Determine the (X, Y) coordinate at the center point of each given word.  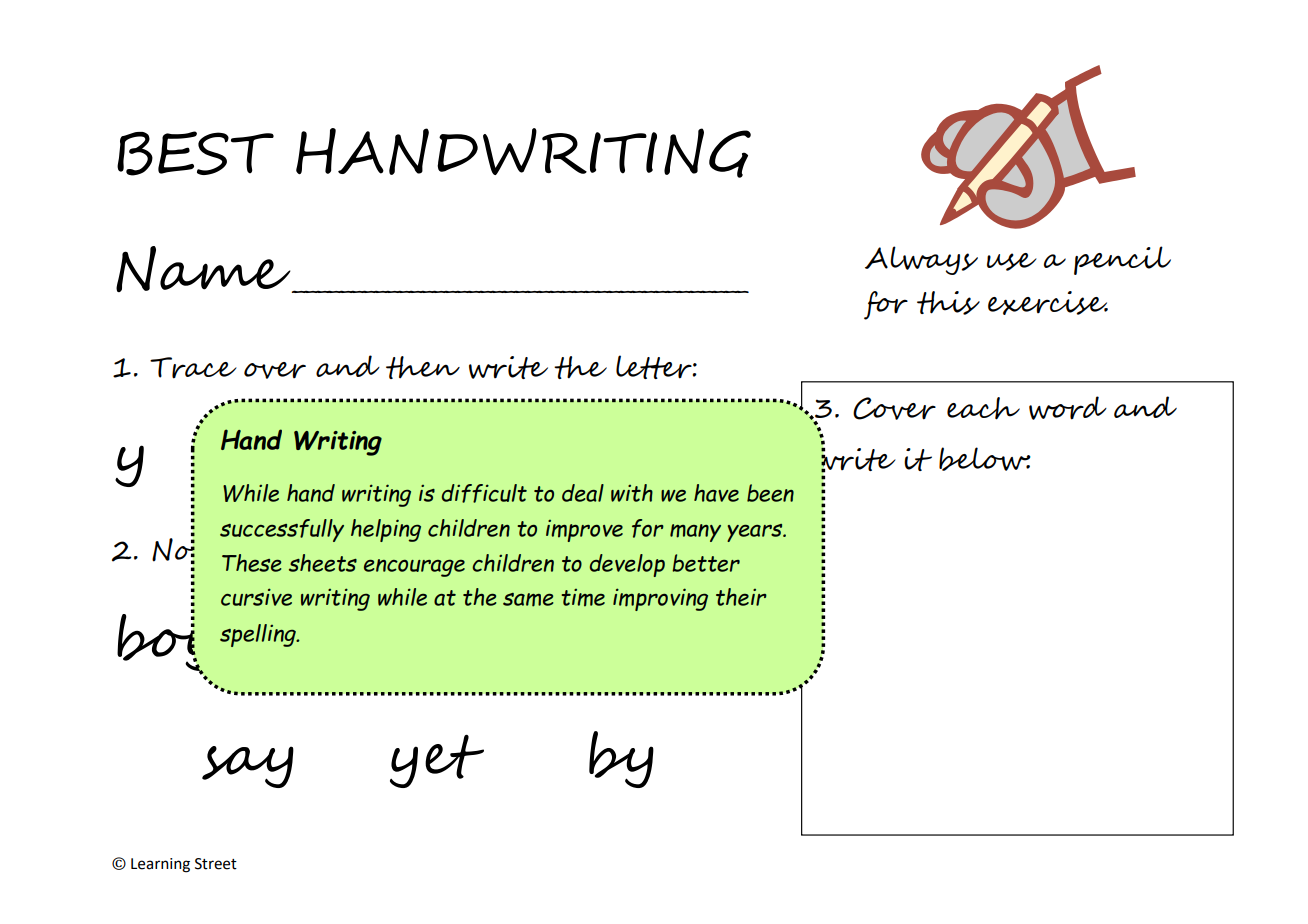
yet (437, 761)
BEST (195, 153)
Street (216, 864)
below (985, 459)
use (1012, 262)
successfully (282, 530)
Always (921, 260)
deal (583, 493)
